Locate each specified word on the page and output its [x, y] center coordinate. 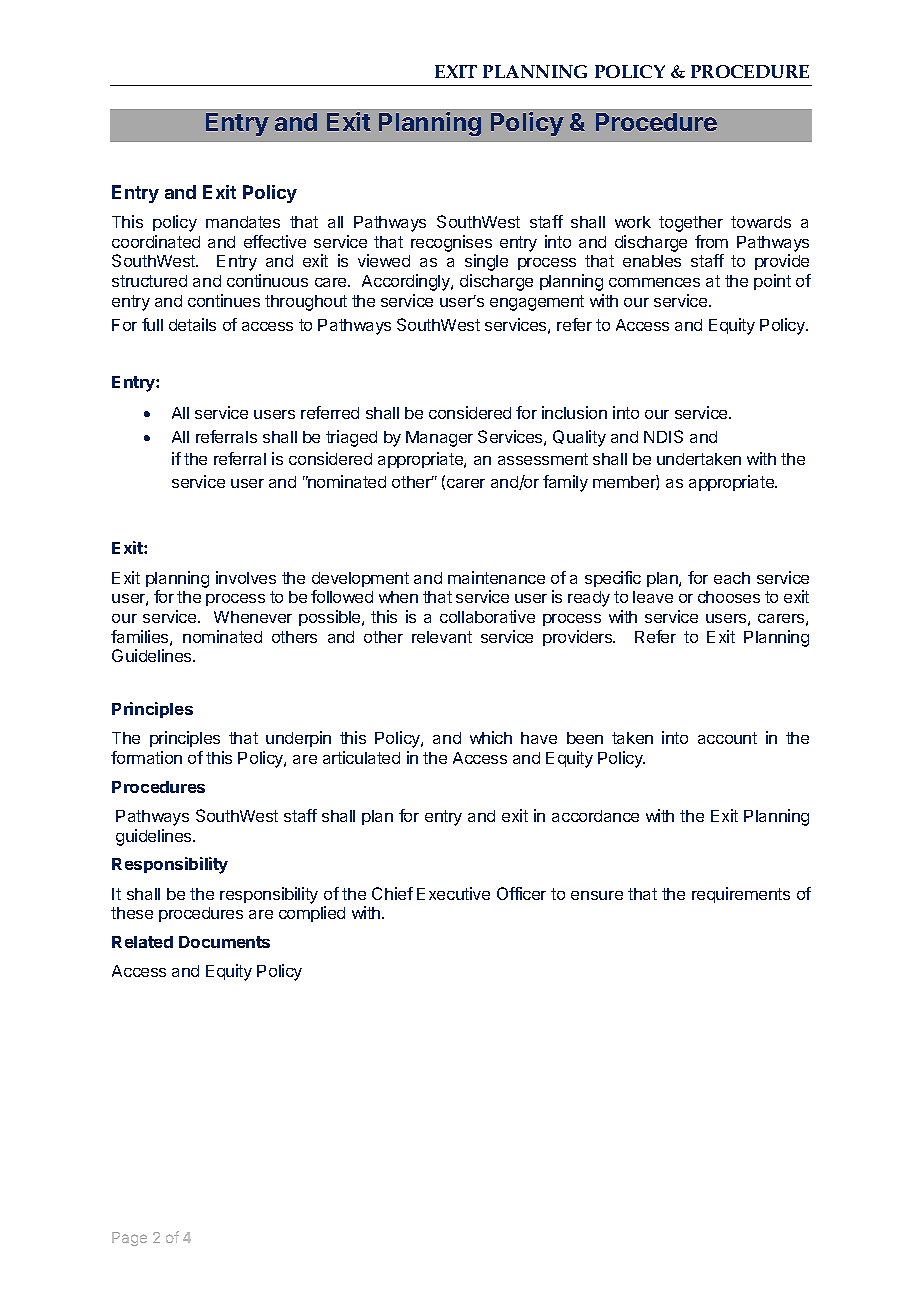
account [727, 738]
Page [129, 1239]
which [491, 737]
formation [146, 757]
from [711, 241]
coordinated [156, 241]
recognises [451, 243]
